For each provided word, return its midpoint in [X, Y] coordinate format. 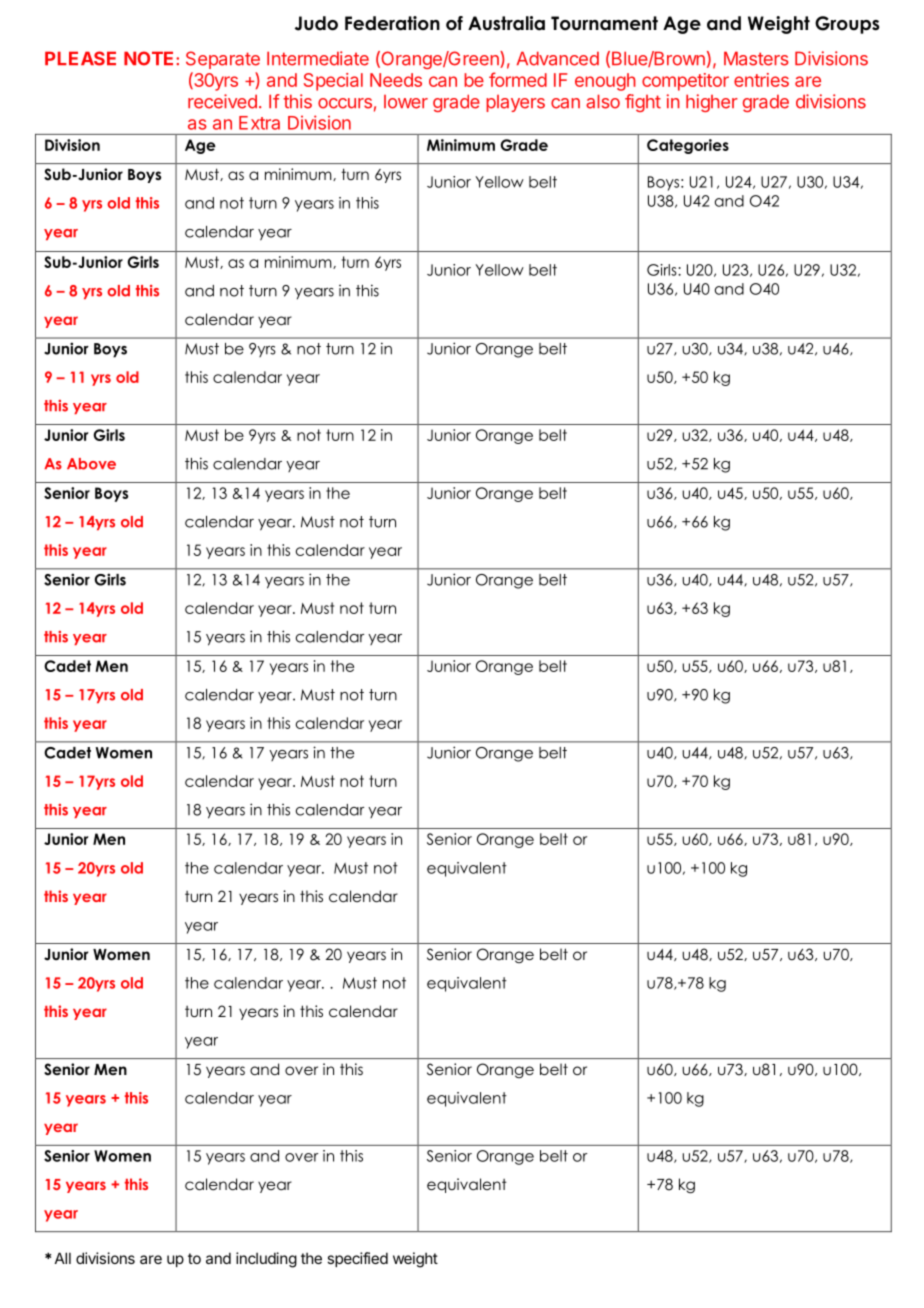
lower [406, 102]
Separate [223, 60]
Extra [259, 123]
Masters [756, 58]
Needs [396, 80]
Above [91, 464]
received [222, 101]
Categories [688, 146]
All [63, 1258]
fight [643, 103]
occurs [345, 103]
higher [712, 103]
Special [333, 82]
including [266, 1260]
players [515, 103]
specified [357, 1259]
